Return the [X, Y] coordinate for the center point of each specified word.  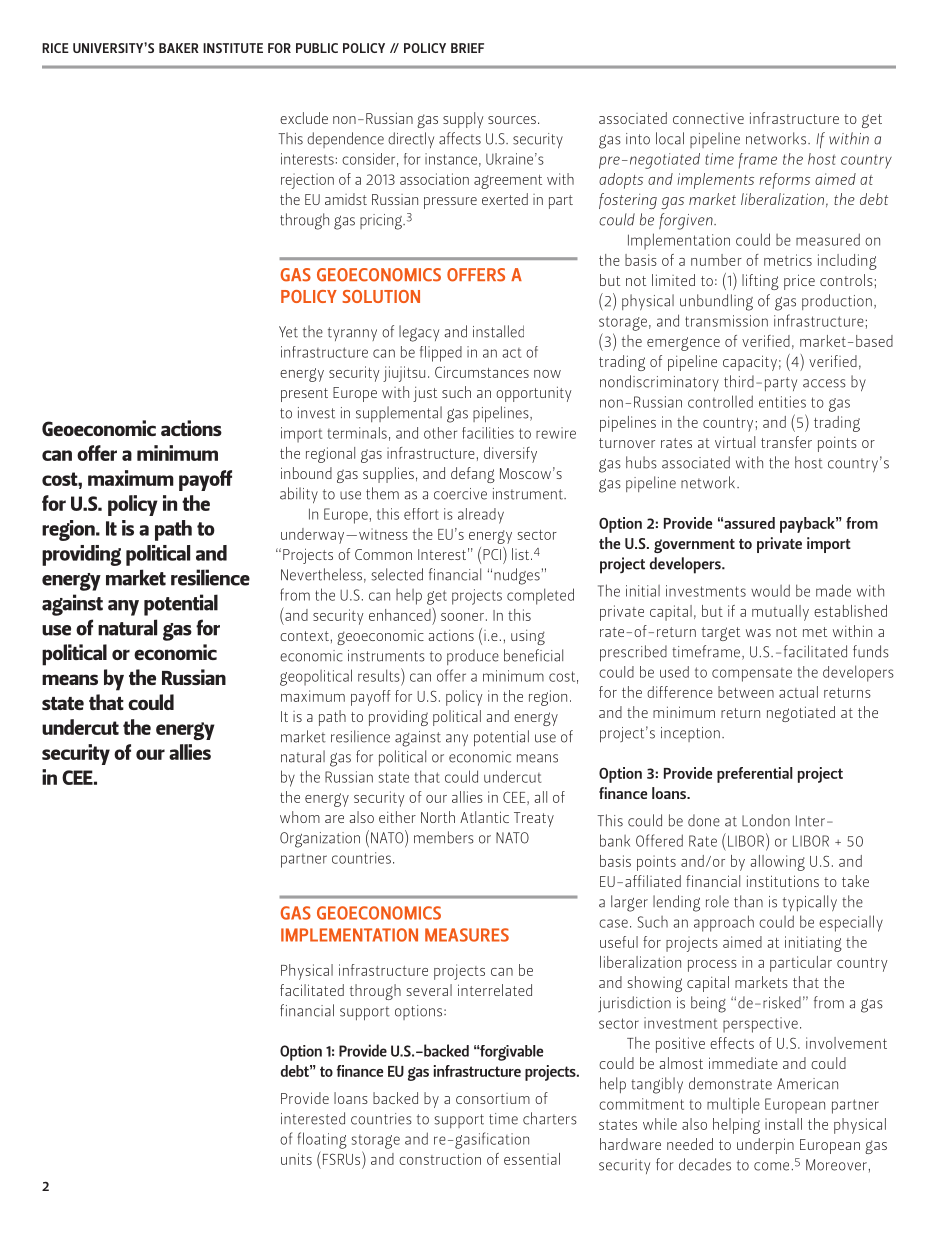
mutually [780, 613]
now [547, 374]
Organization [320, 840]
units [296, 1159]
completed [540, 596]
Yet [288, 332]
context [304, 636]
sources [512, 120]
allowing [778, 863]
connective [708, 118]
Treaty [534, 819]
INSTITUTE [233, 48]
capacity [750, 363]
